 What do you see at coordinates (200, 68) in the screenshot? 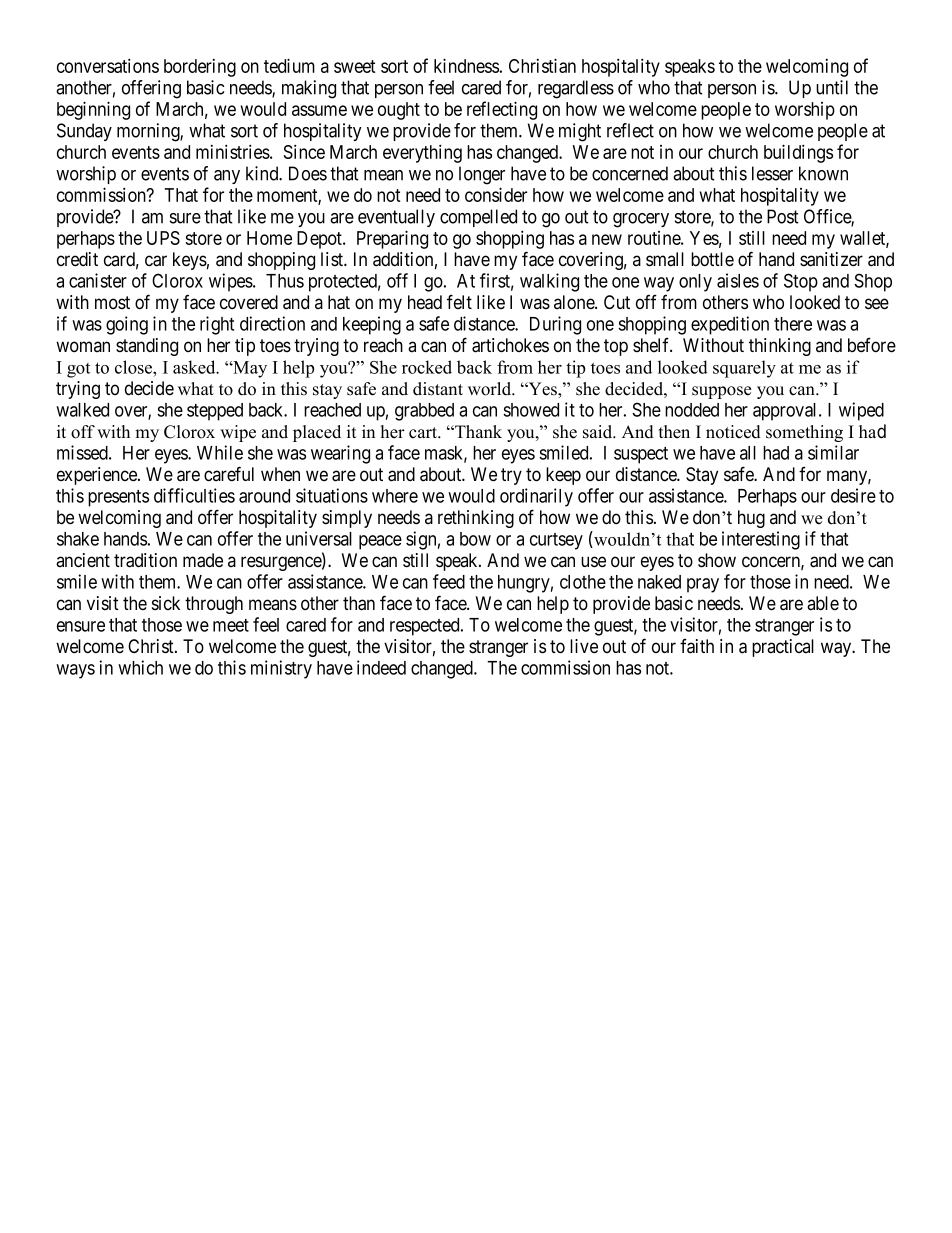
I see `bordering` at bounding box center [200, 68].
